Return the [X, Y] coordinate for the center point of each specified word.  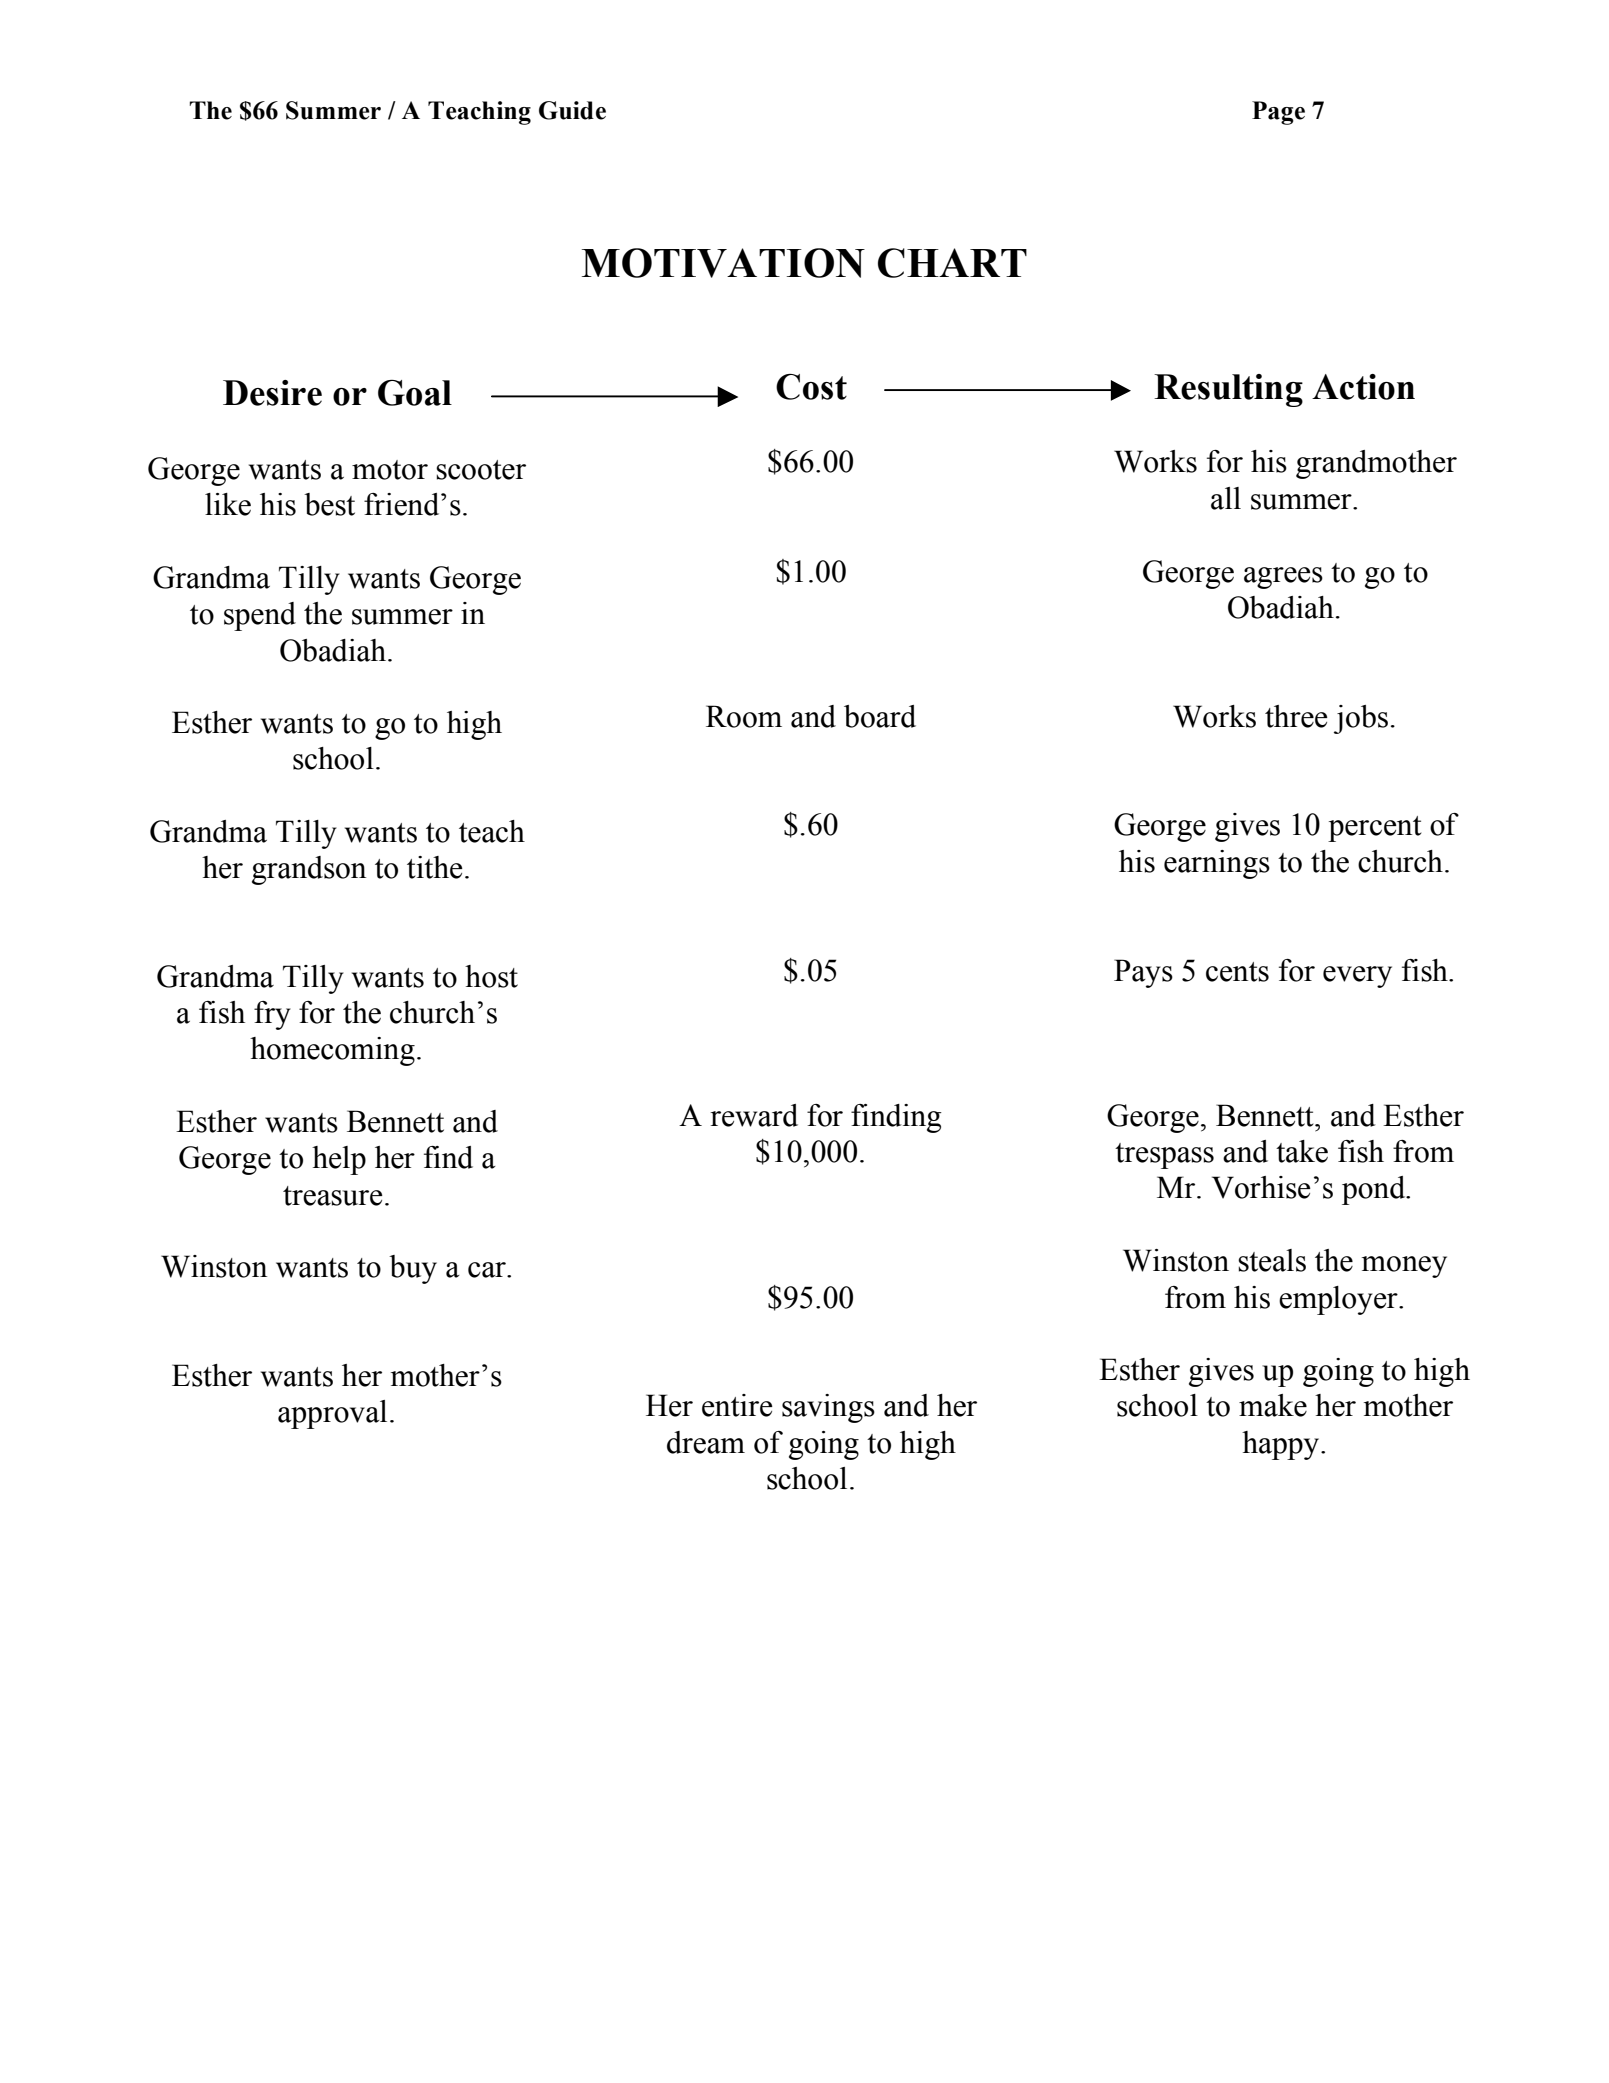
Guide [572, 110]
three [1296, 716]
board [880, 716]
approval [332, 1414]
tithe [435, 867]
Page [1278, 113]
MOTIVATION [723, 263]
